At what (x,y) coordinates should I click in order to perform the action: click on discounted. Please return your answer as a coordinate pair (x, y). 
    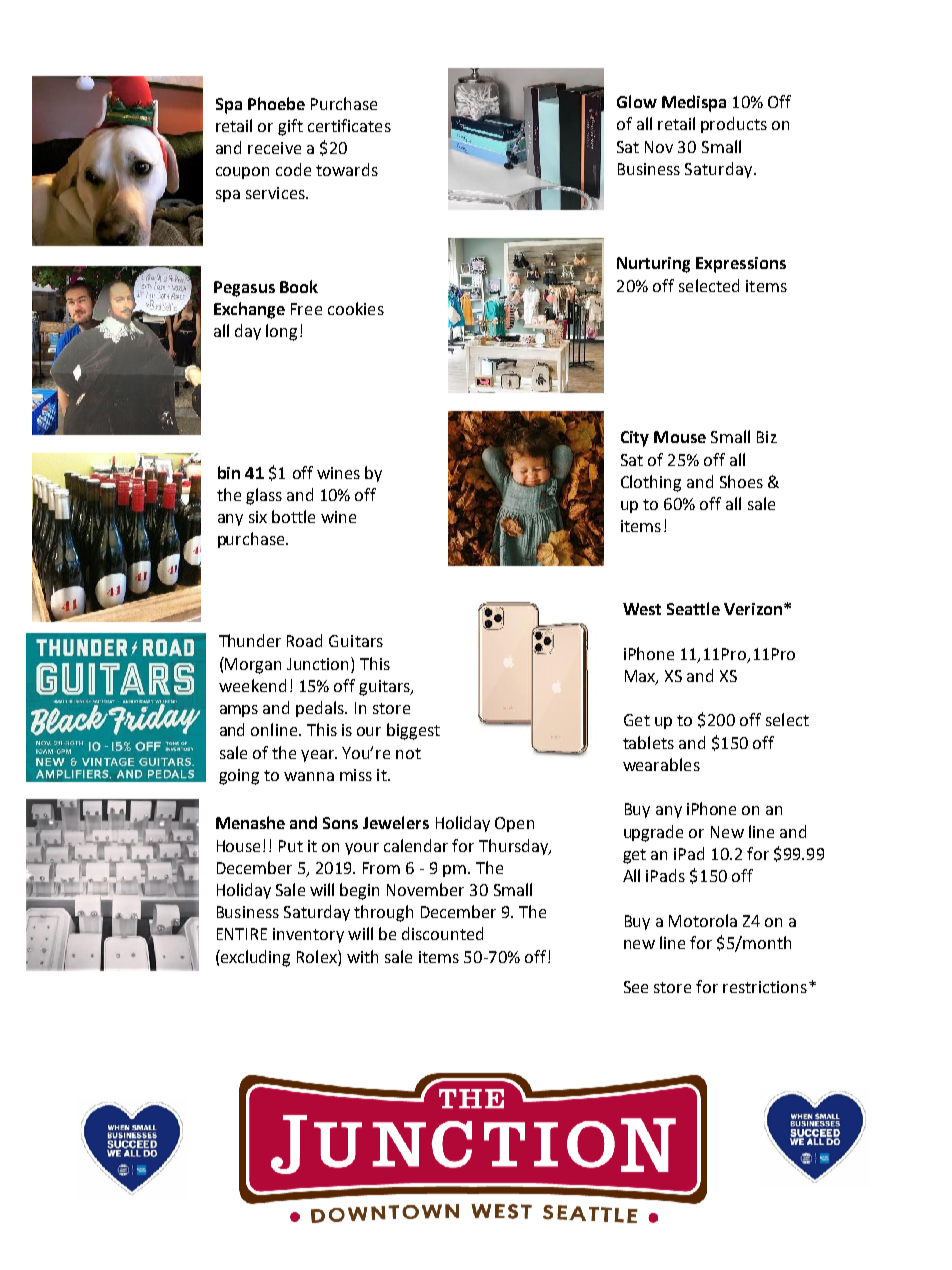
    Looking at the image, I should click on (442, 933).
